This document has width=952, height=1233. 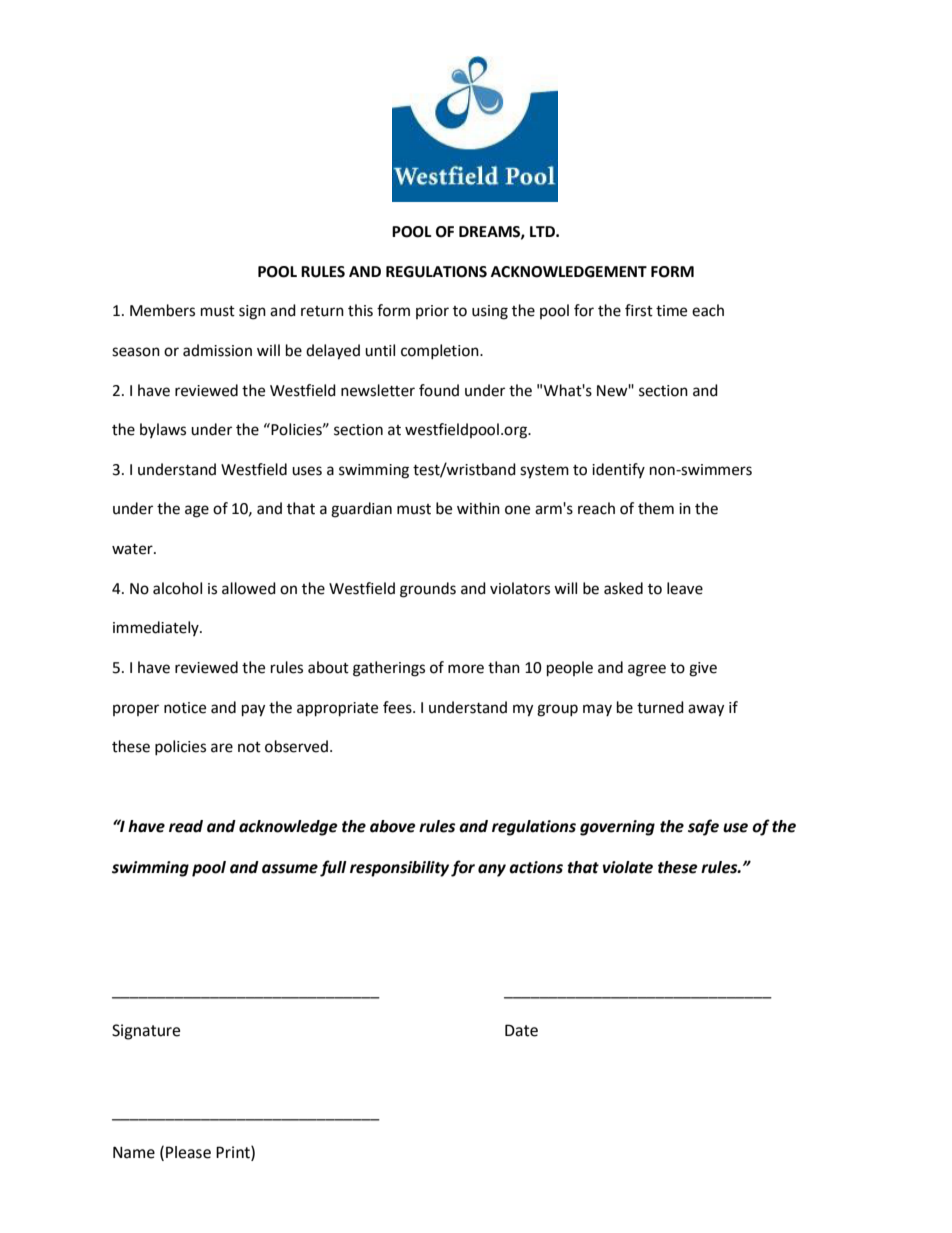 I want to click on admission, so click(x=217, y=350).
